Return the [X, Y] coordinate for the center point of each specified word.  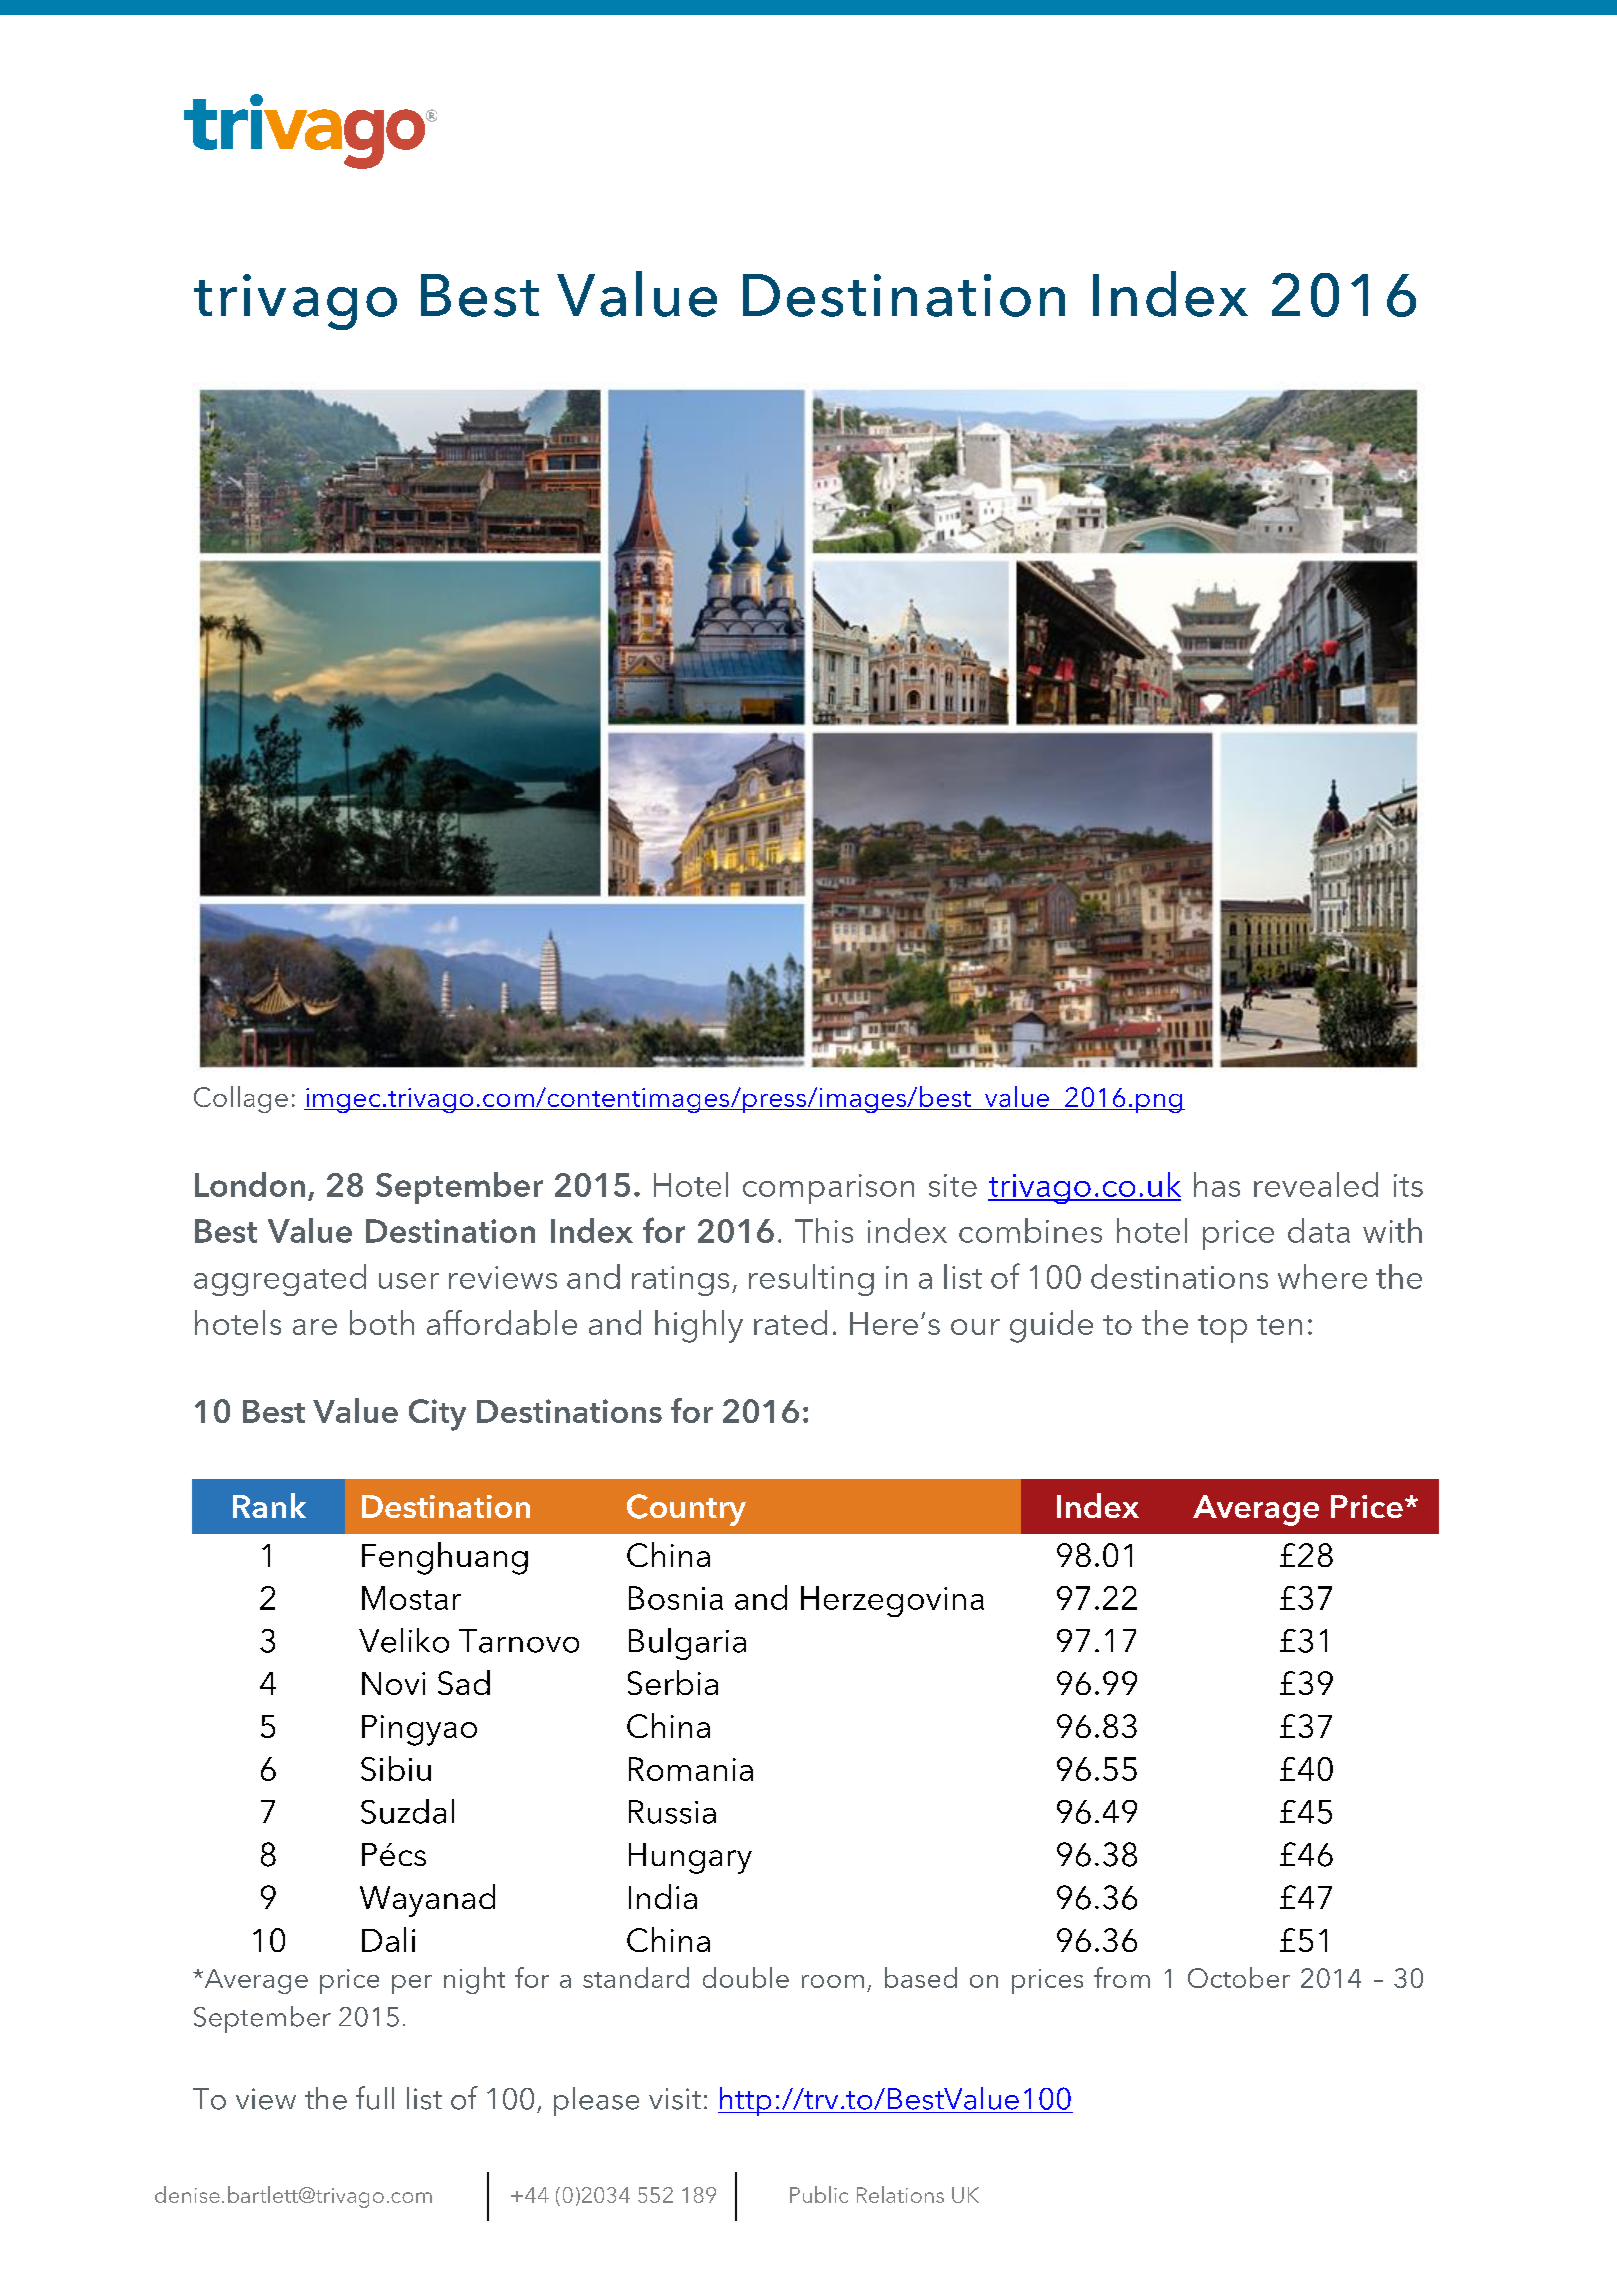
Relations [900, 2194]
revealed [1316, 1184]
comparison [828, 1189]
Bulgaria [687, 1644]
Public [819, 2194]
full [375, 2098]
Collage [241, 1099]
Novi [393, 1683]
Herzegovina [892, 1601]
